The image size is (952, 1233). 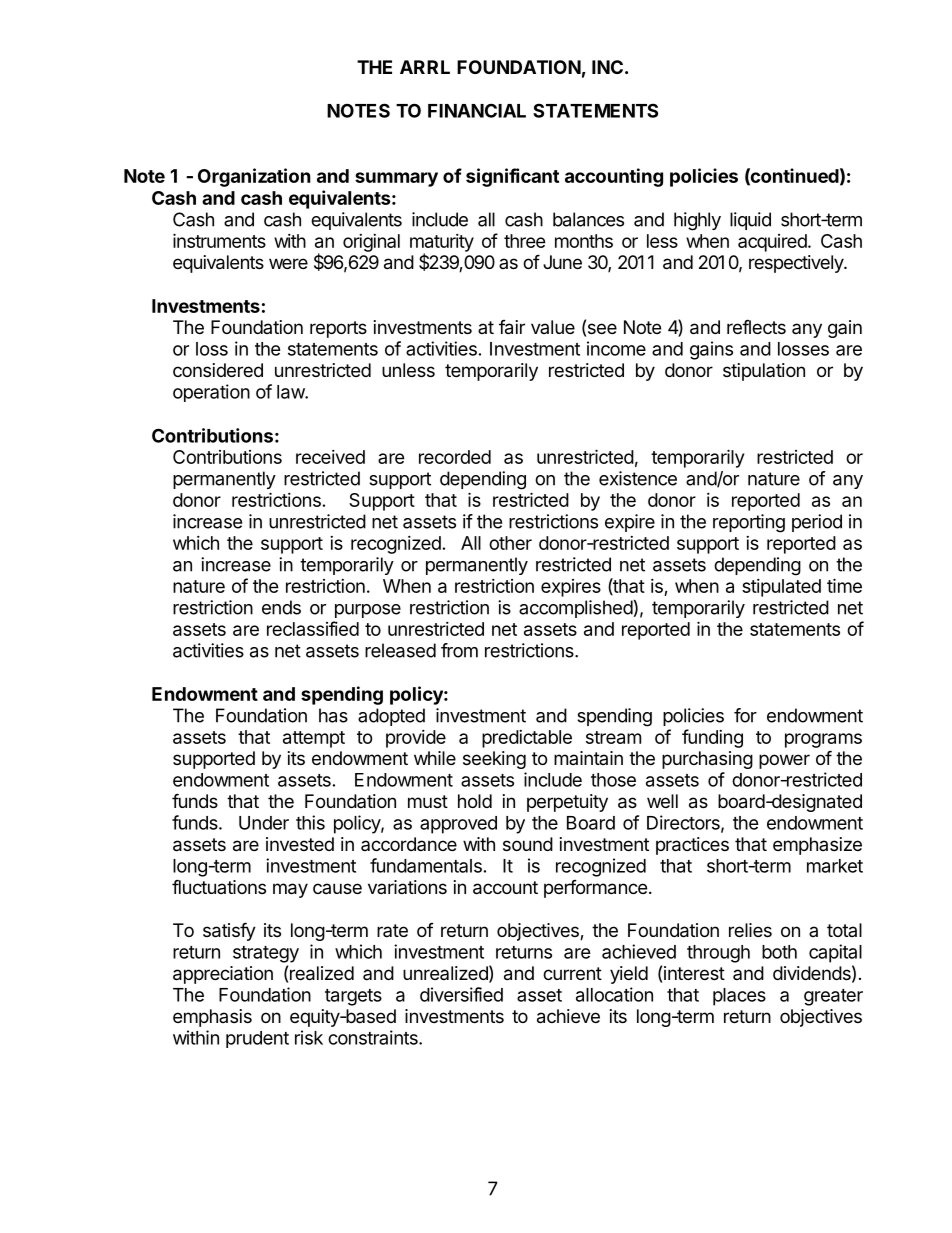 What do you see at coordinates (739, 997) in the screenshot?
I see `places` at bounding box center [739, 997].
